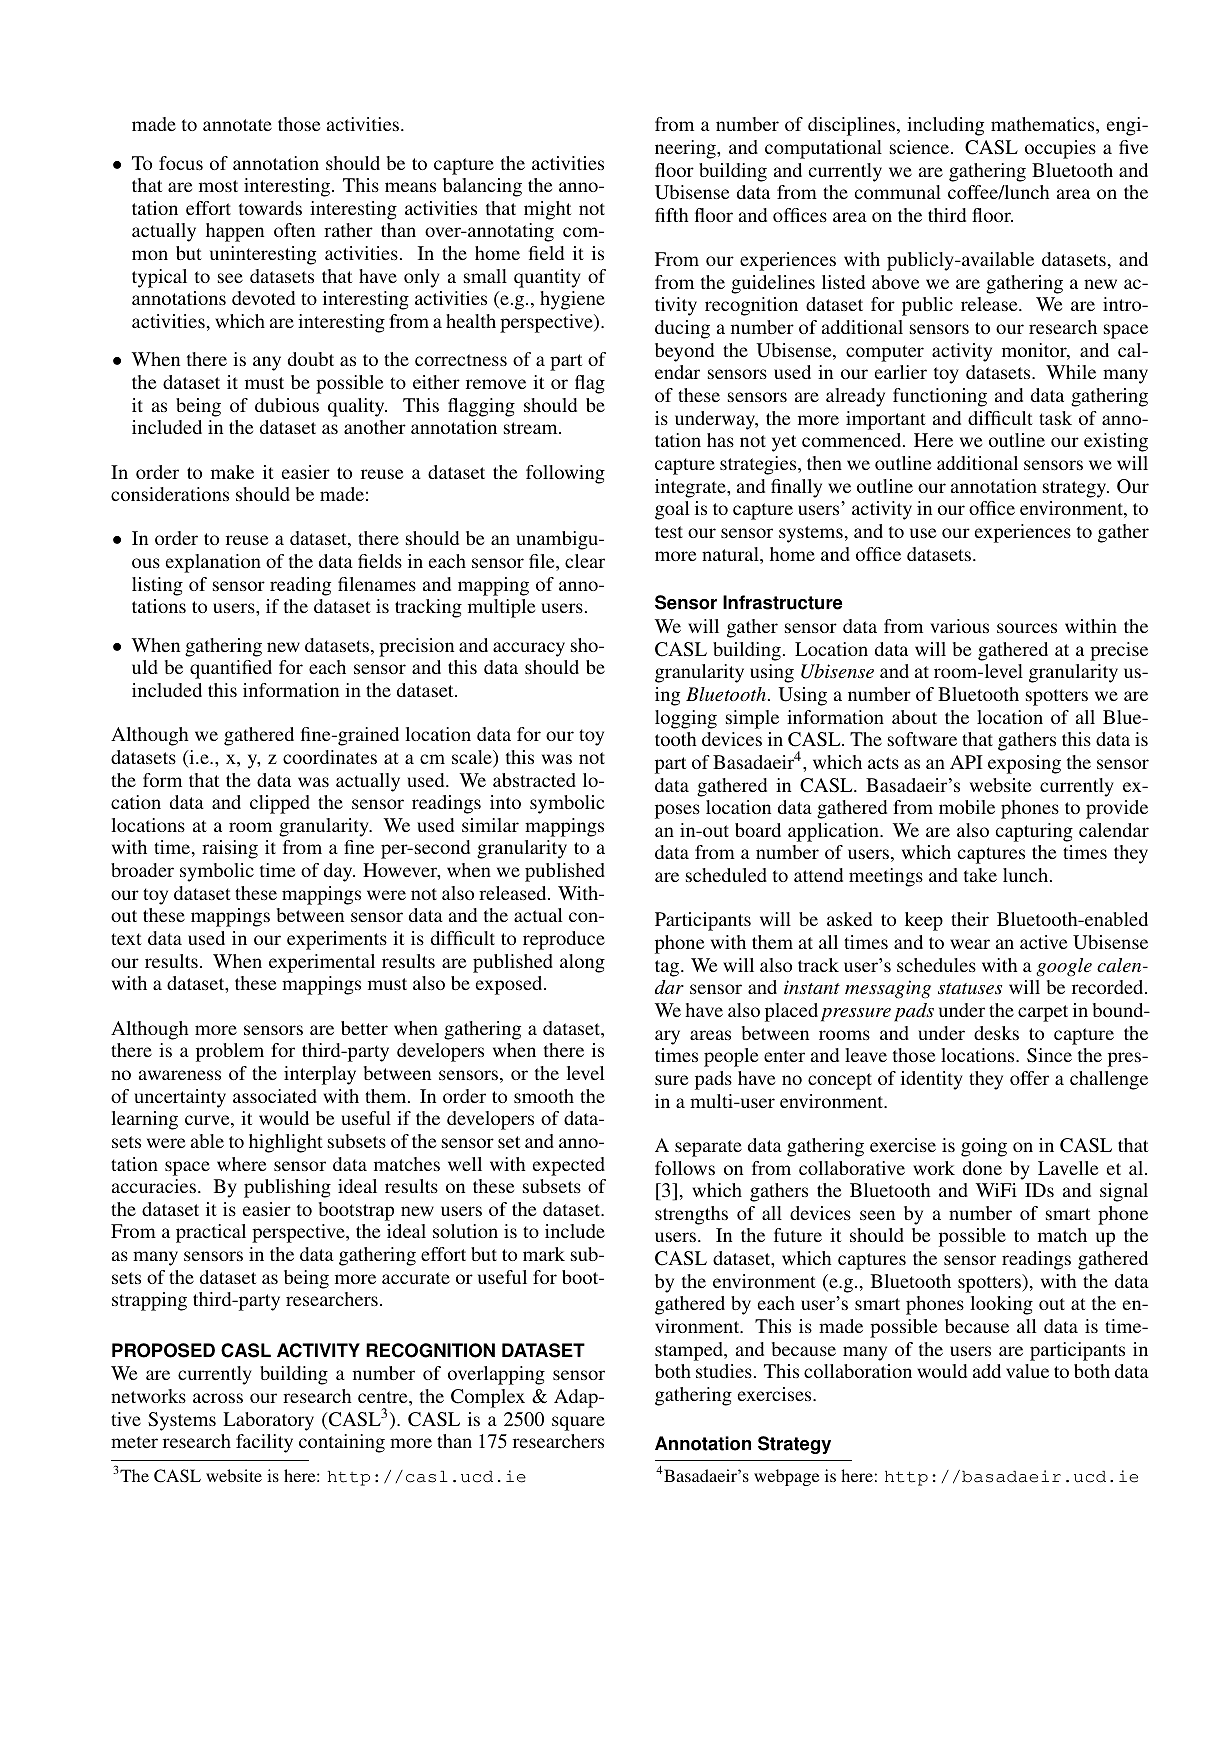  Describe the element at coordinates (534, 780) in the screenshot. I see `abstracted` at that location.
